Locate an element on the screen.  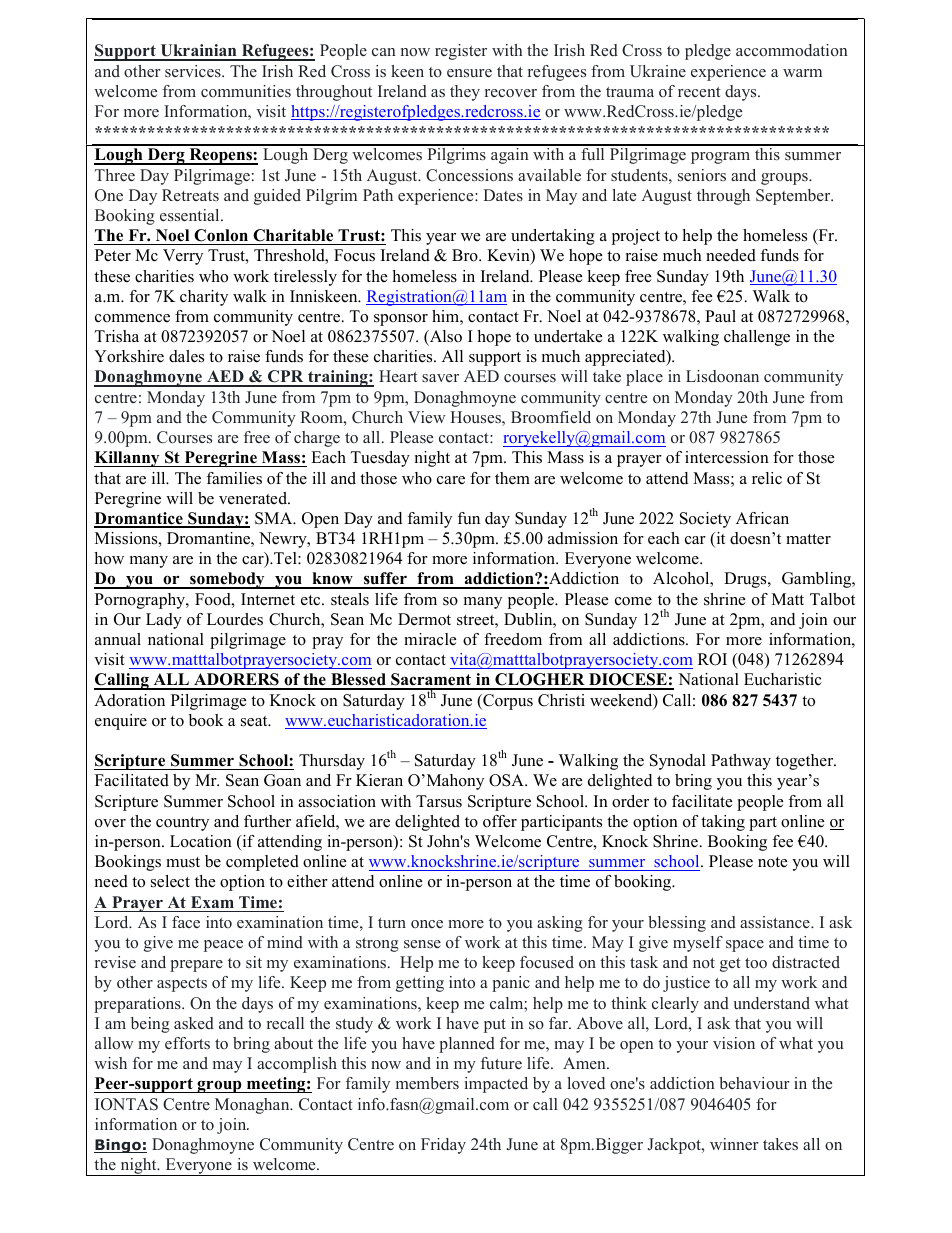
face is located at coordinates (186, 922).
